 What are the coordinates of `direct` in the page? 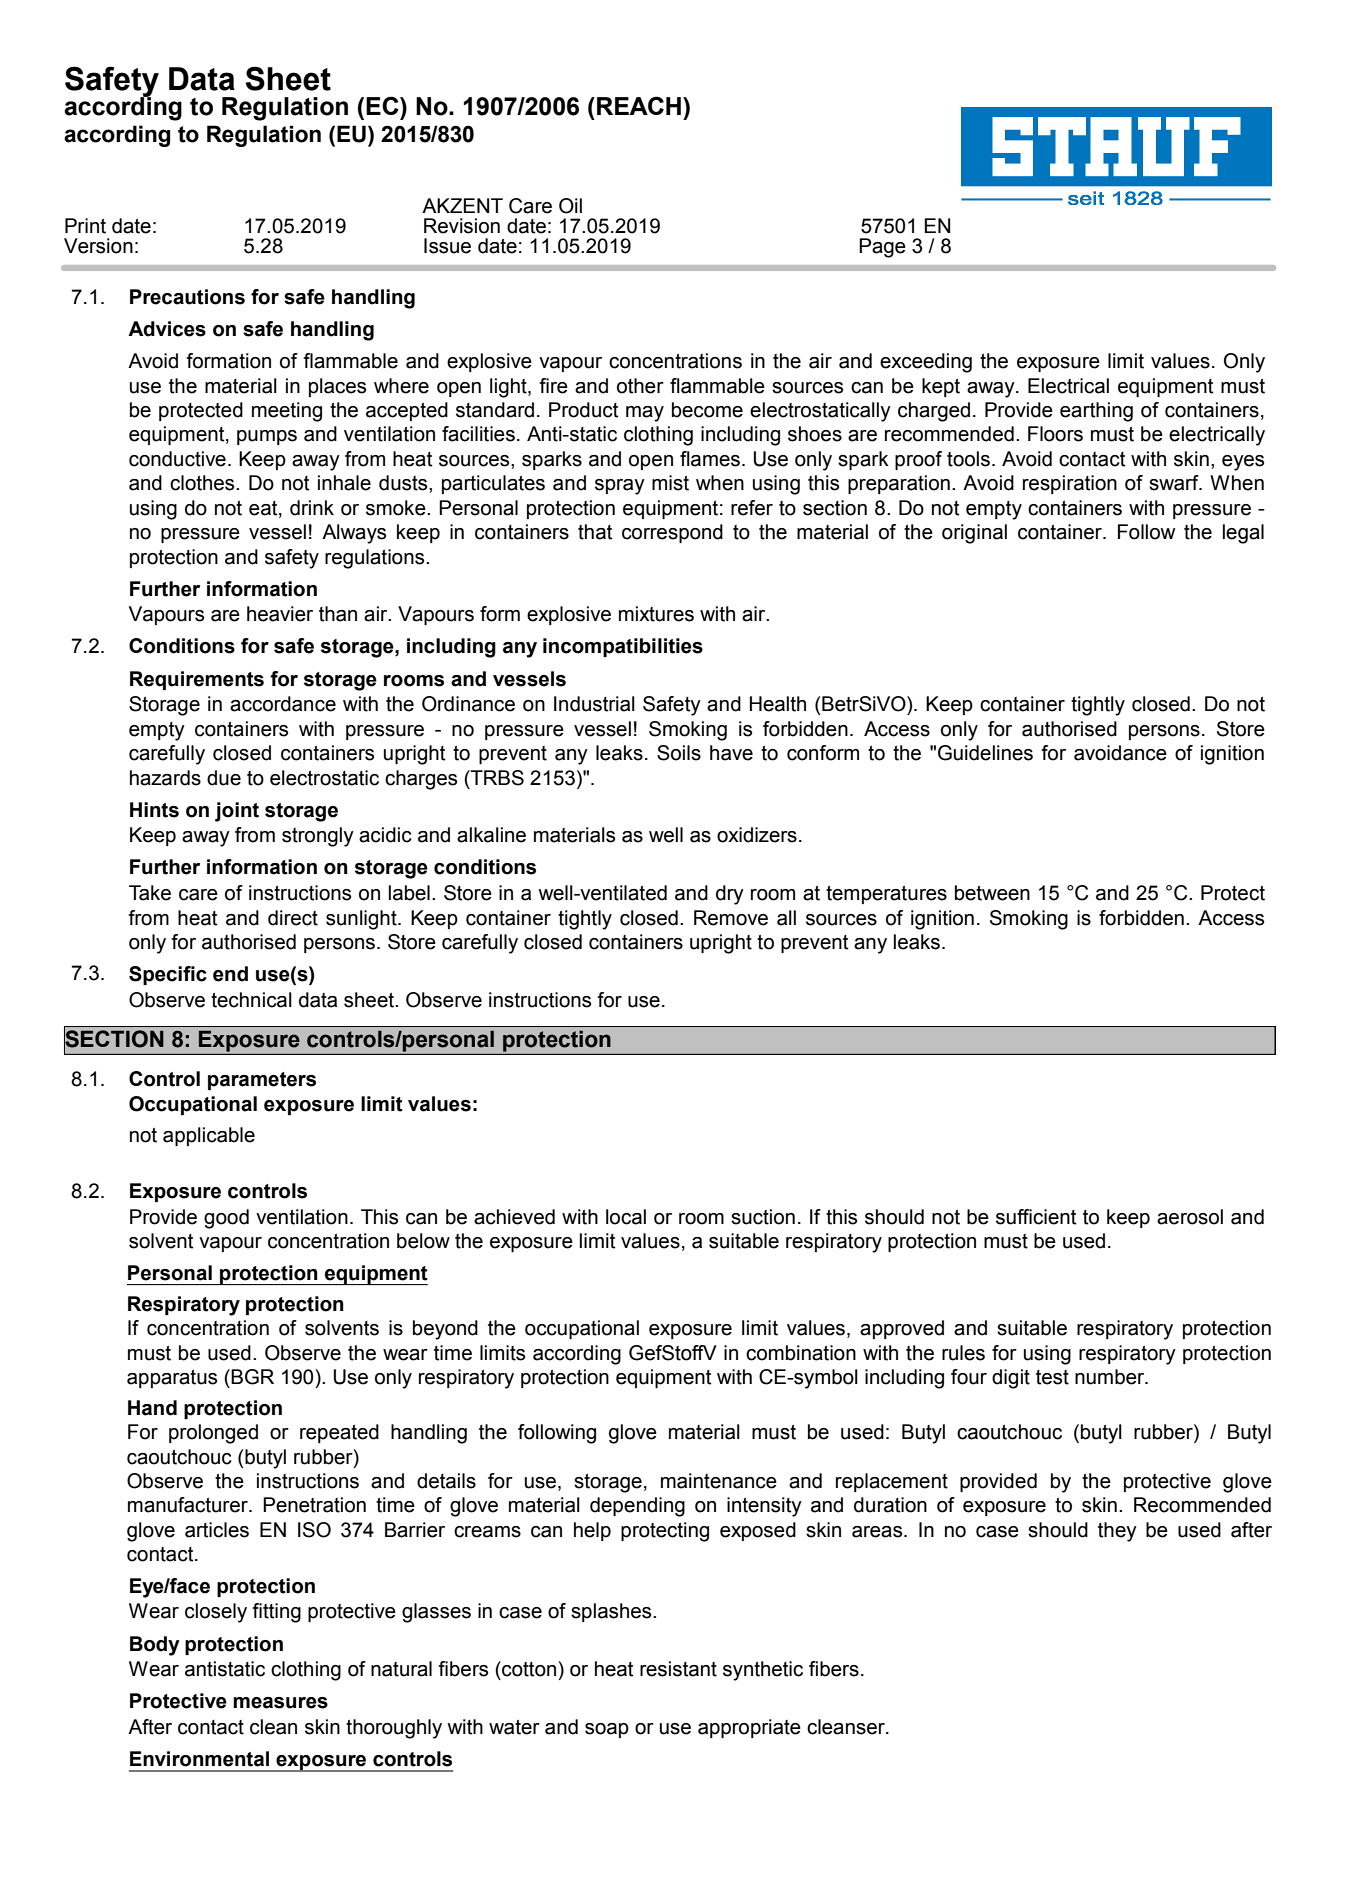 It's located at (293, 918).
